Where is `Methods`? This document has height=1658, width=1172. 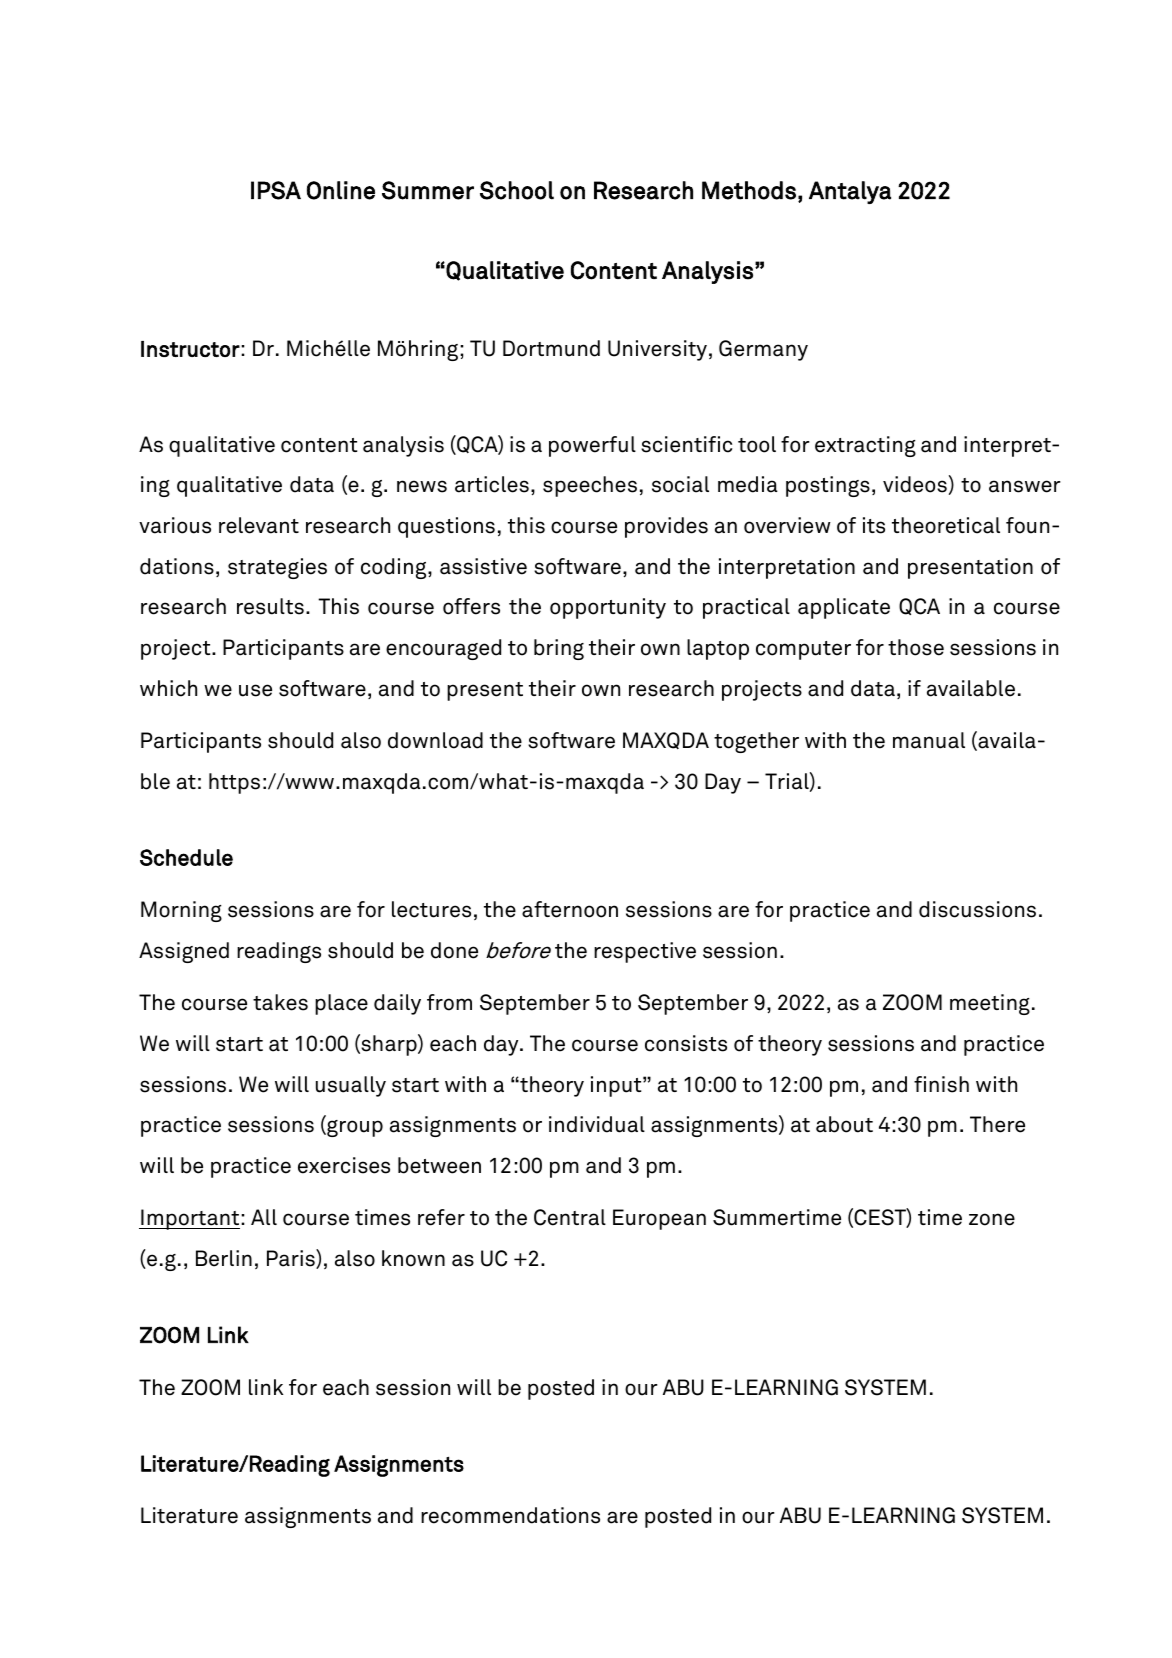
Methods is located at coordinates (749, 190).
